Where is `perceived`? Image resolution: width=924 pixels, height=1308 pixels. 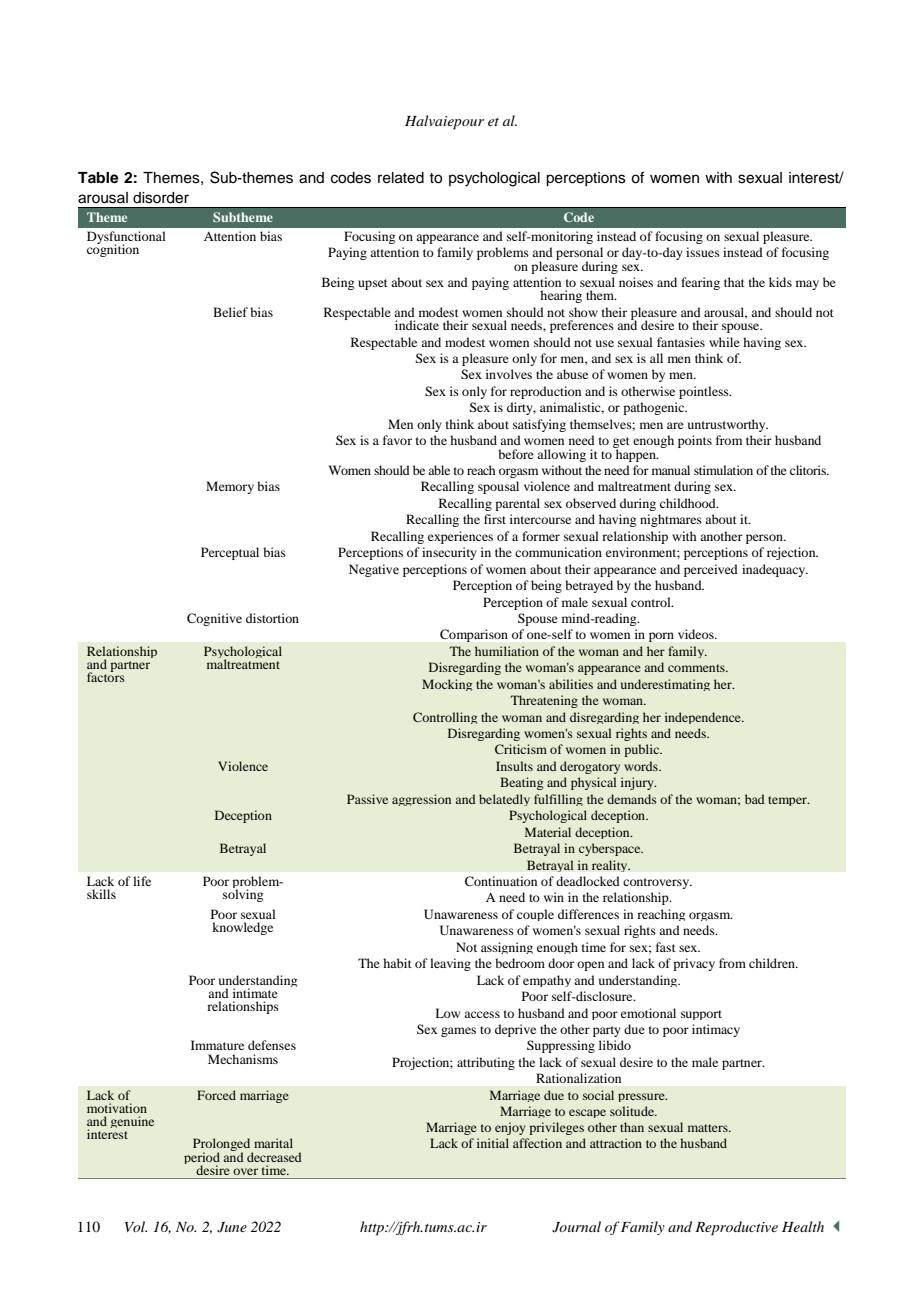 perceived is located at coordinates (711, 570).
